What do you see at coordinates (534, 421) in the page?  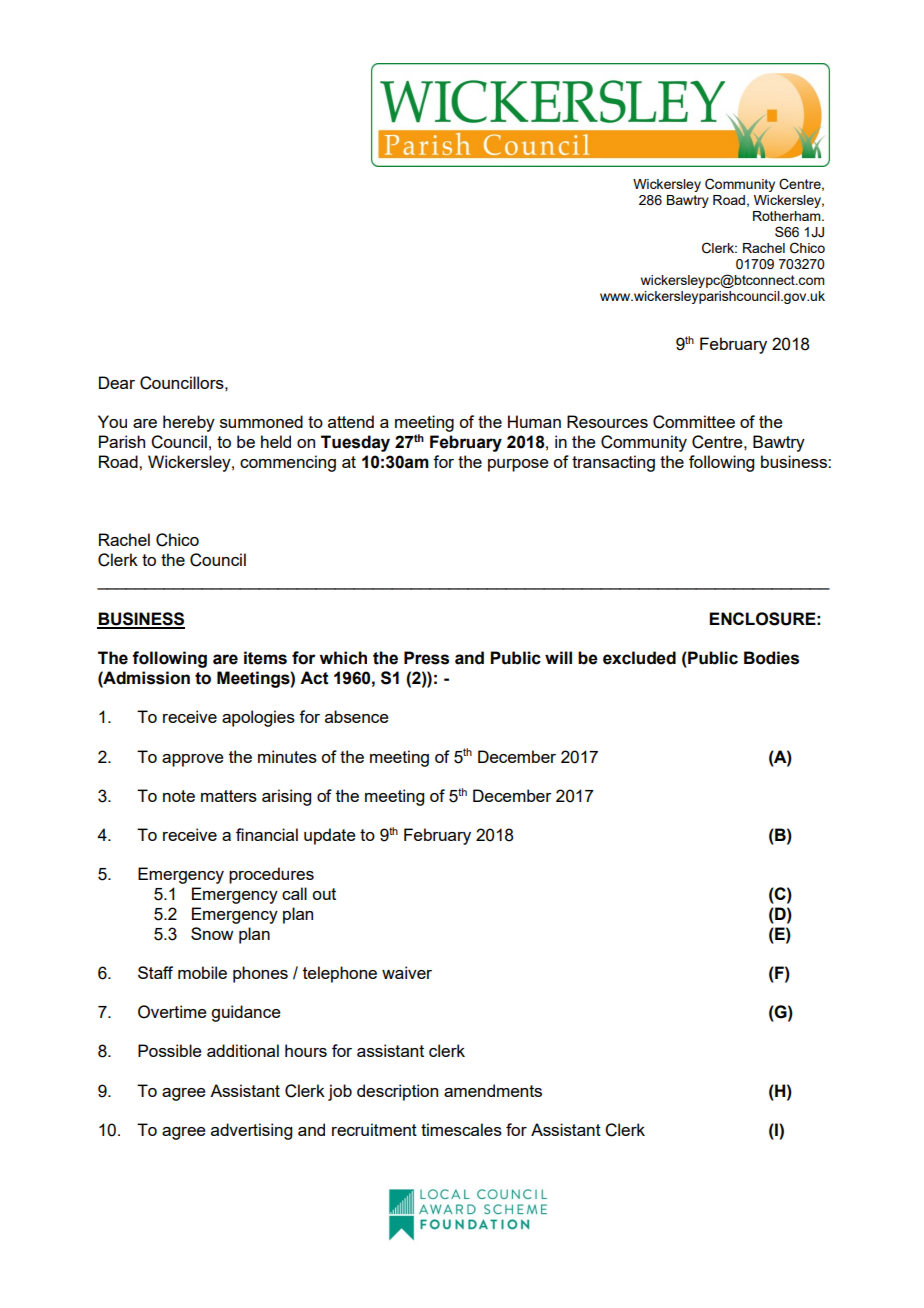 I see `Human` at bounding box center [534, 421].
